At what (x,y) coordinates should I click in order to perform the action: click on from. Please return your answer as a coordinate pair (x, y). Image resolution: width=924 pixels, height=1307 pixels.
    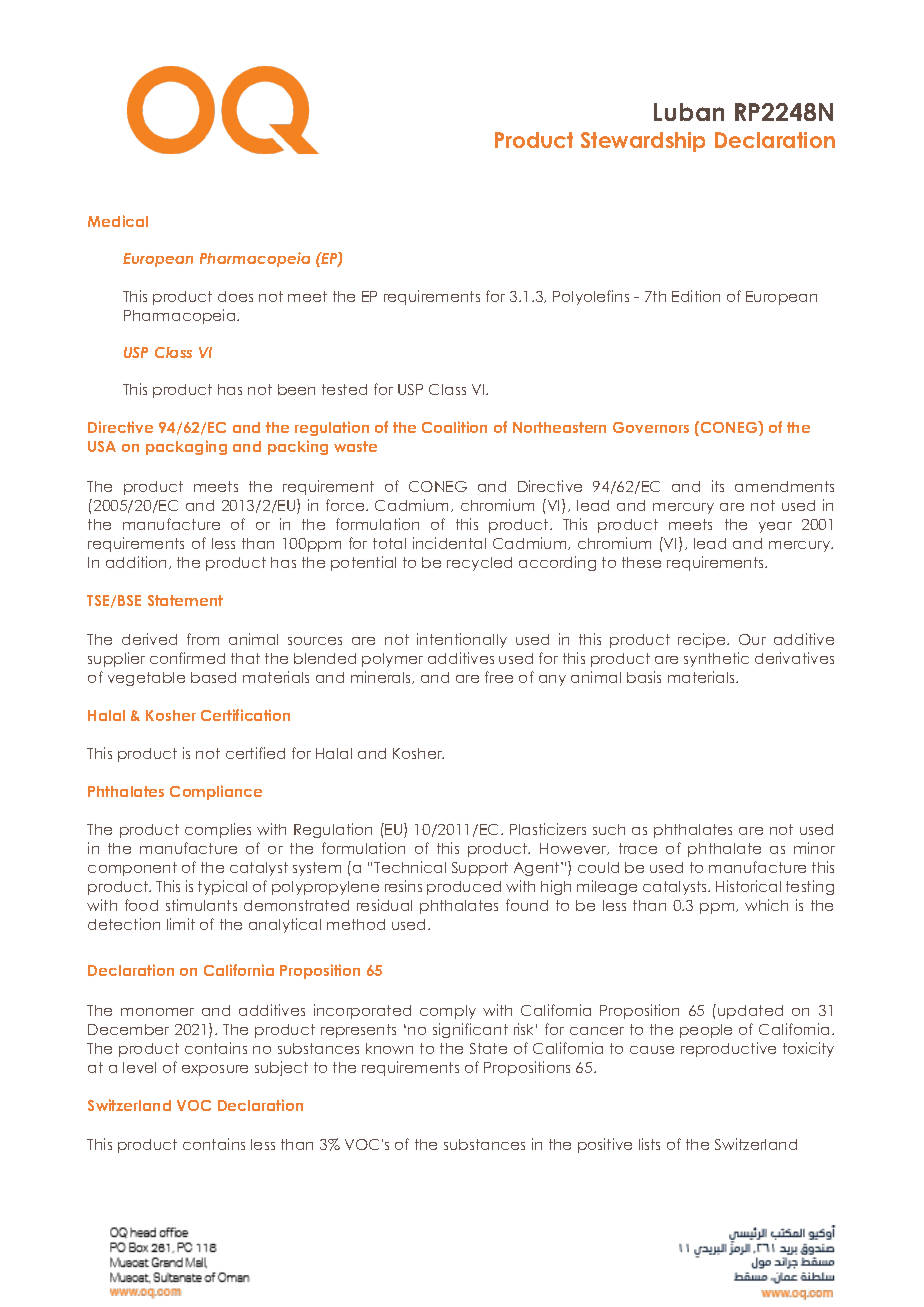
    Looking at the image, I should click on (203, 639).
